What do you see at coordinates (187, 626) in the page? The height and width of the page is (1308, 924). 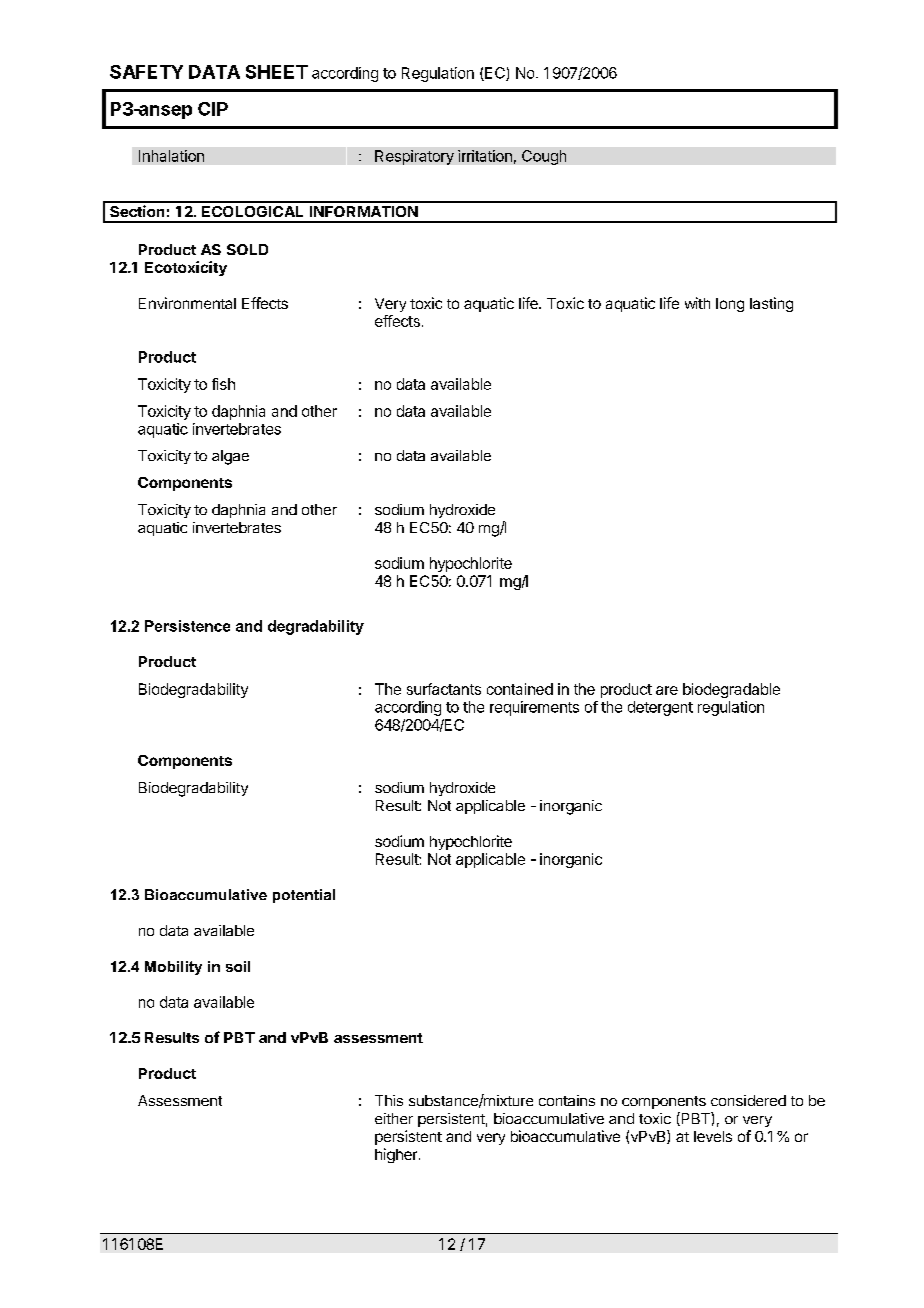 I see `Persistence` at bounding box center [187, 626].
